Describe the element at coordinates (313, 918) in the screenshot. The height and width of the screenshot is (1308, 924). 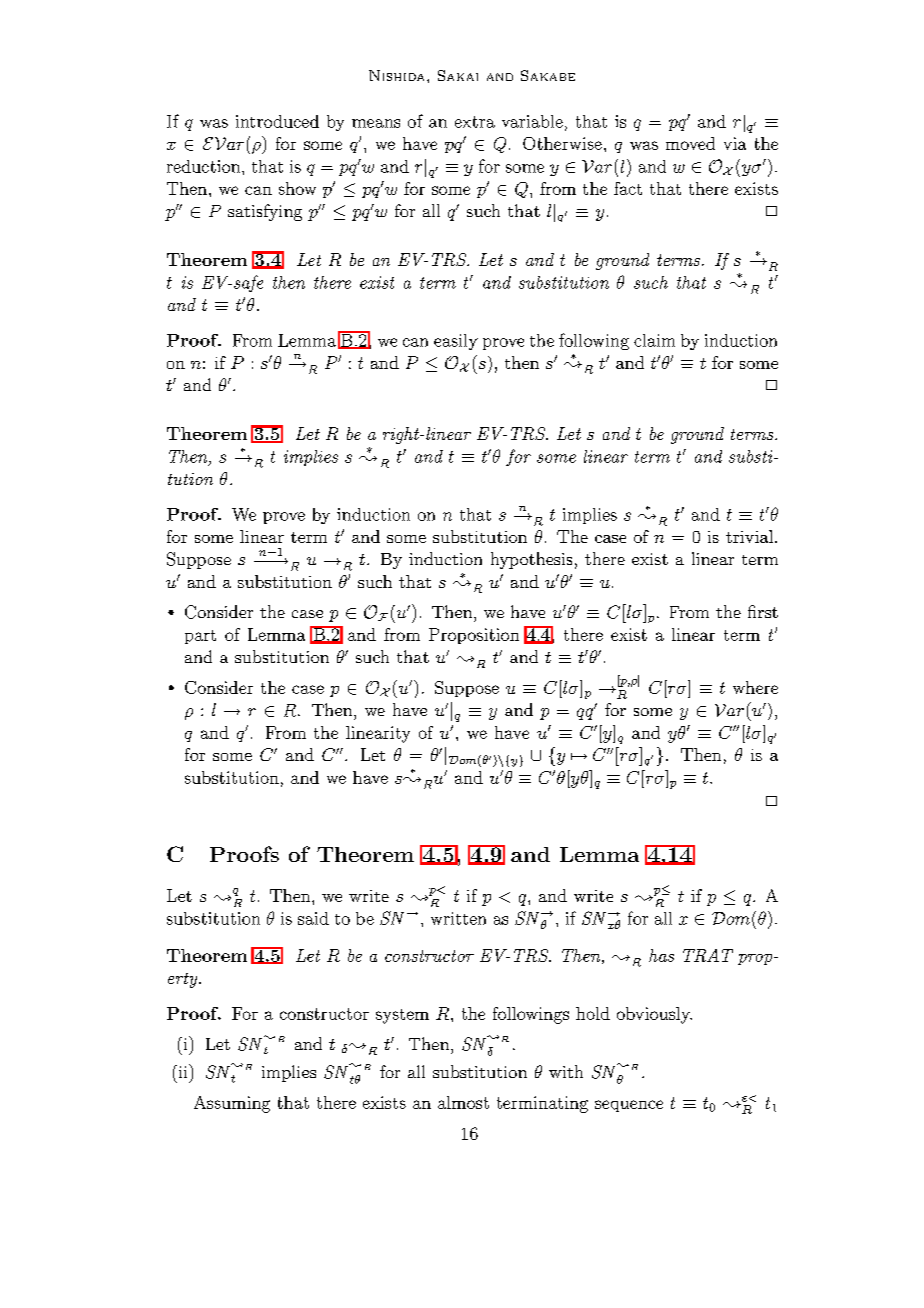
I see `said` at that location.
